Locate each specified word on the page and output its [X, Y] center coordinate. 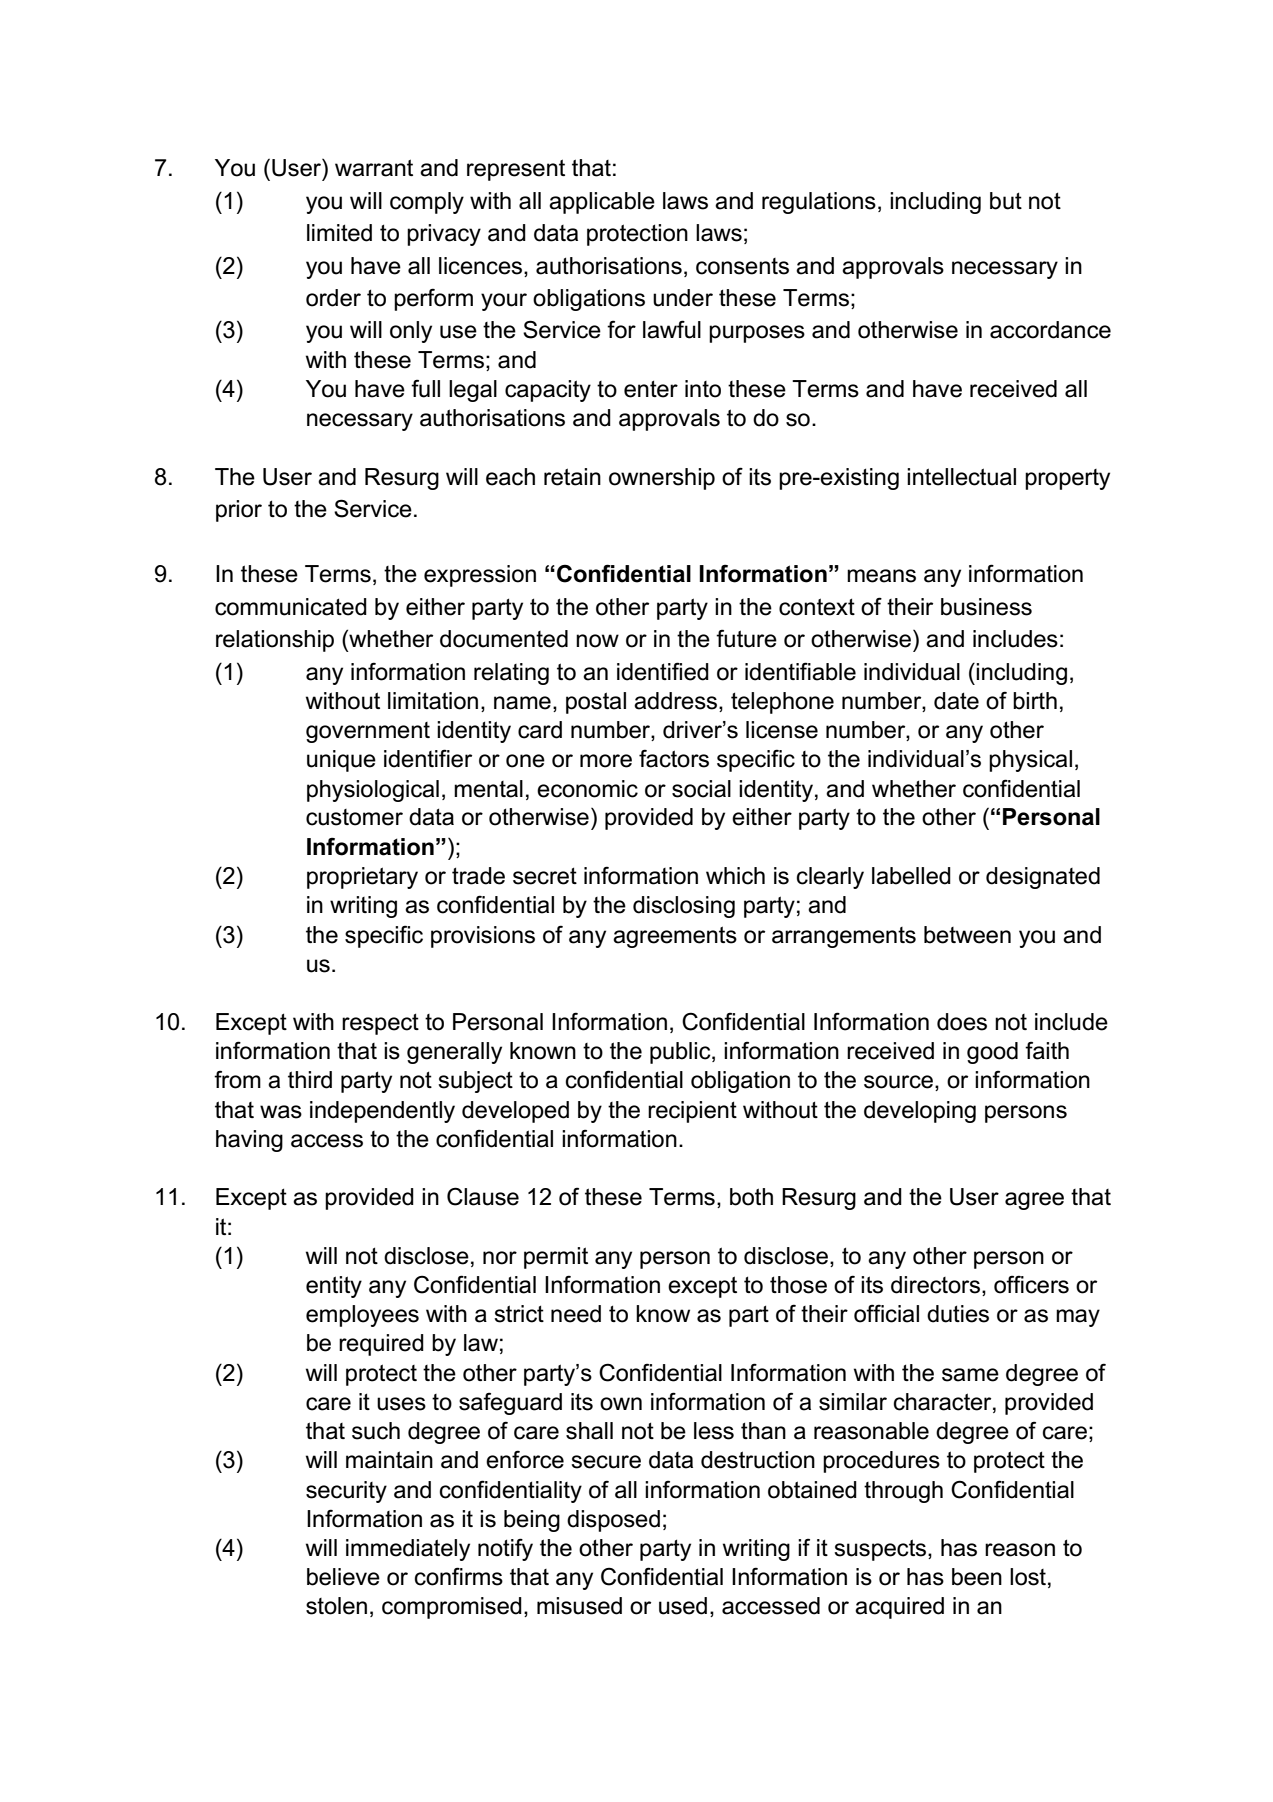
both [751, 1197]
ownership [662, 479]
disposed [613, 1521]
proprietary [362, 878]
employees [362, 1316]
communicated [291, 607]
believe [343, 1577]
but [1006, 201]
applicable [602, 203]
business [986, 607]
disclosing [684, 907]
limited [339, 233]
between [967, 935]
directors [935, 1285]
